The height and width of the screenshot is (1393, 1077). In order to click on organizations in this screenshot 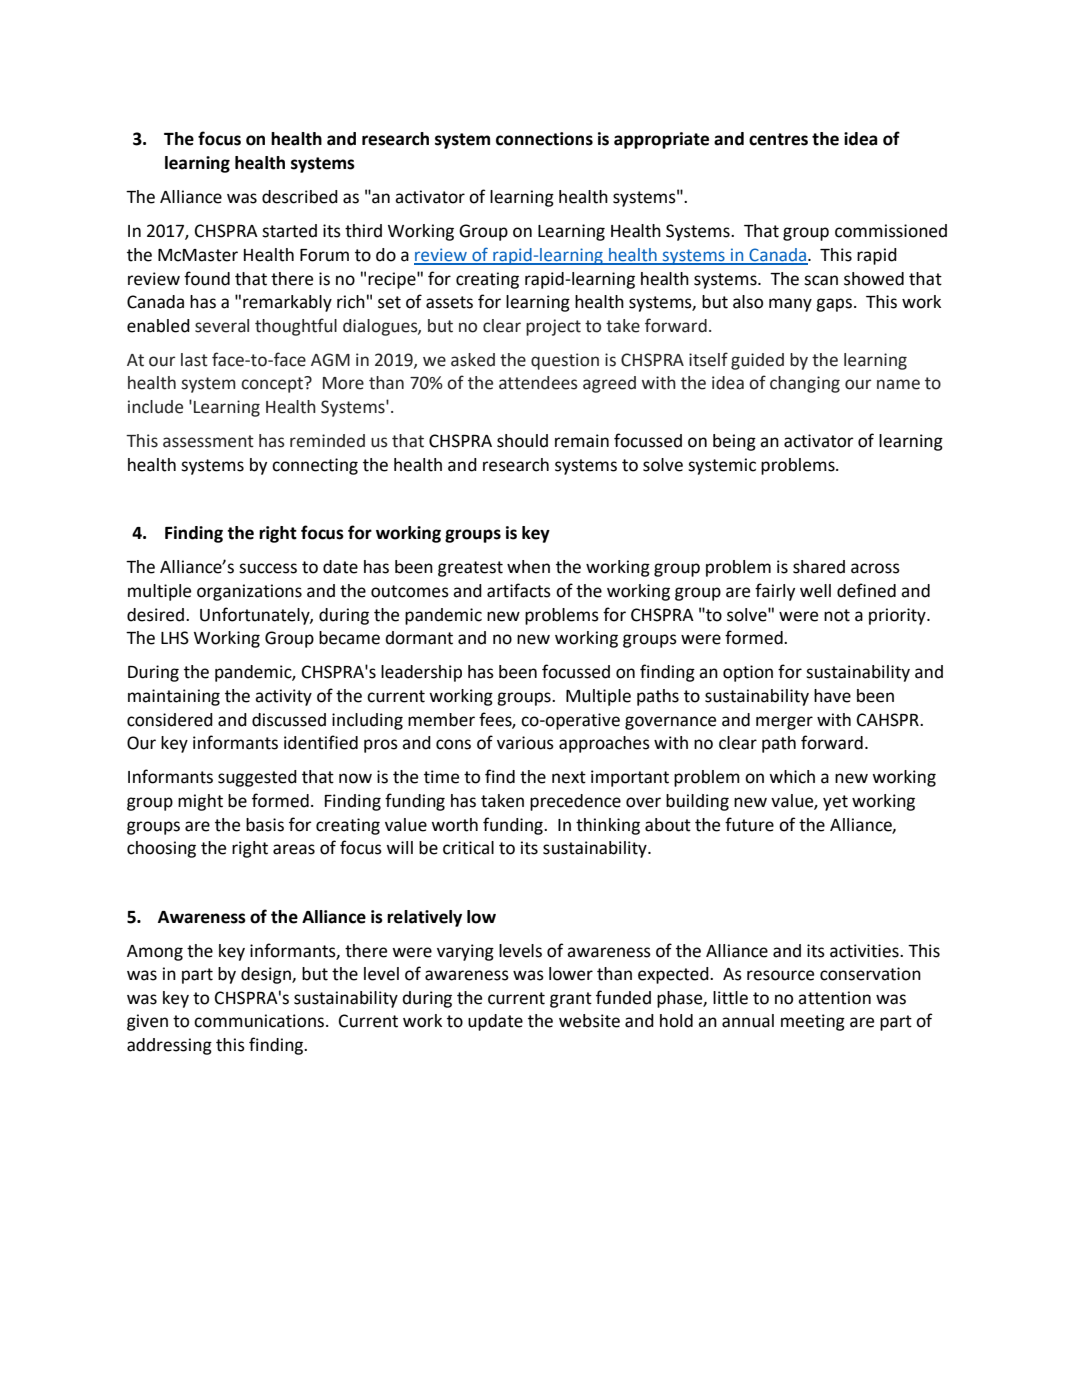, I will do `click(249, 592)`.
